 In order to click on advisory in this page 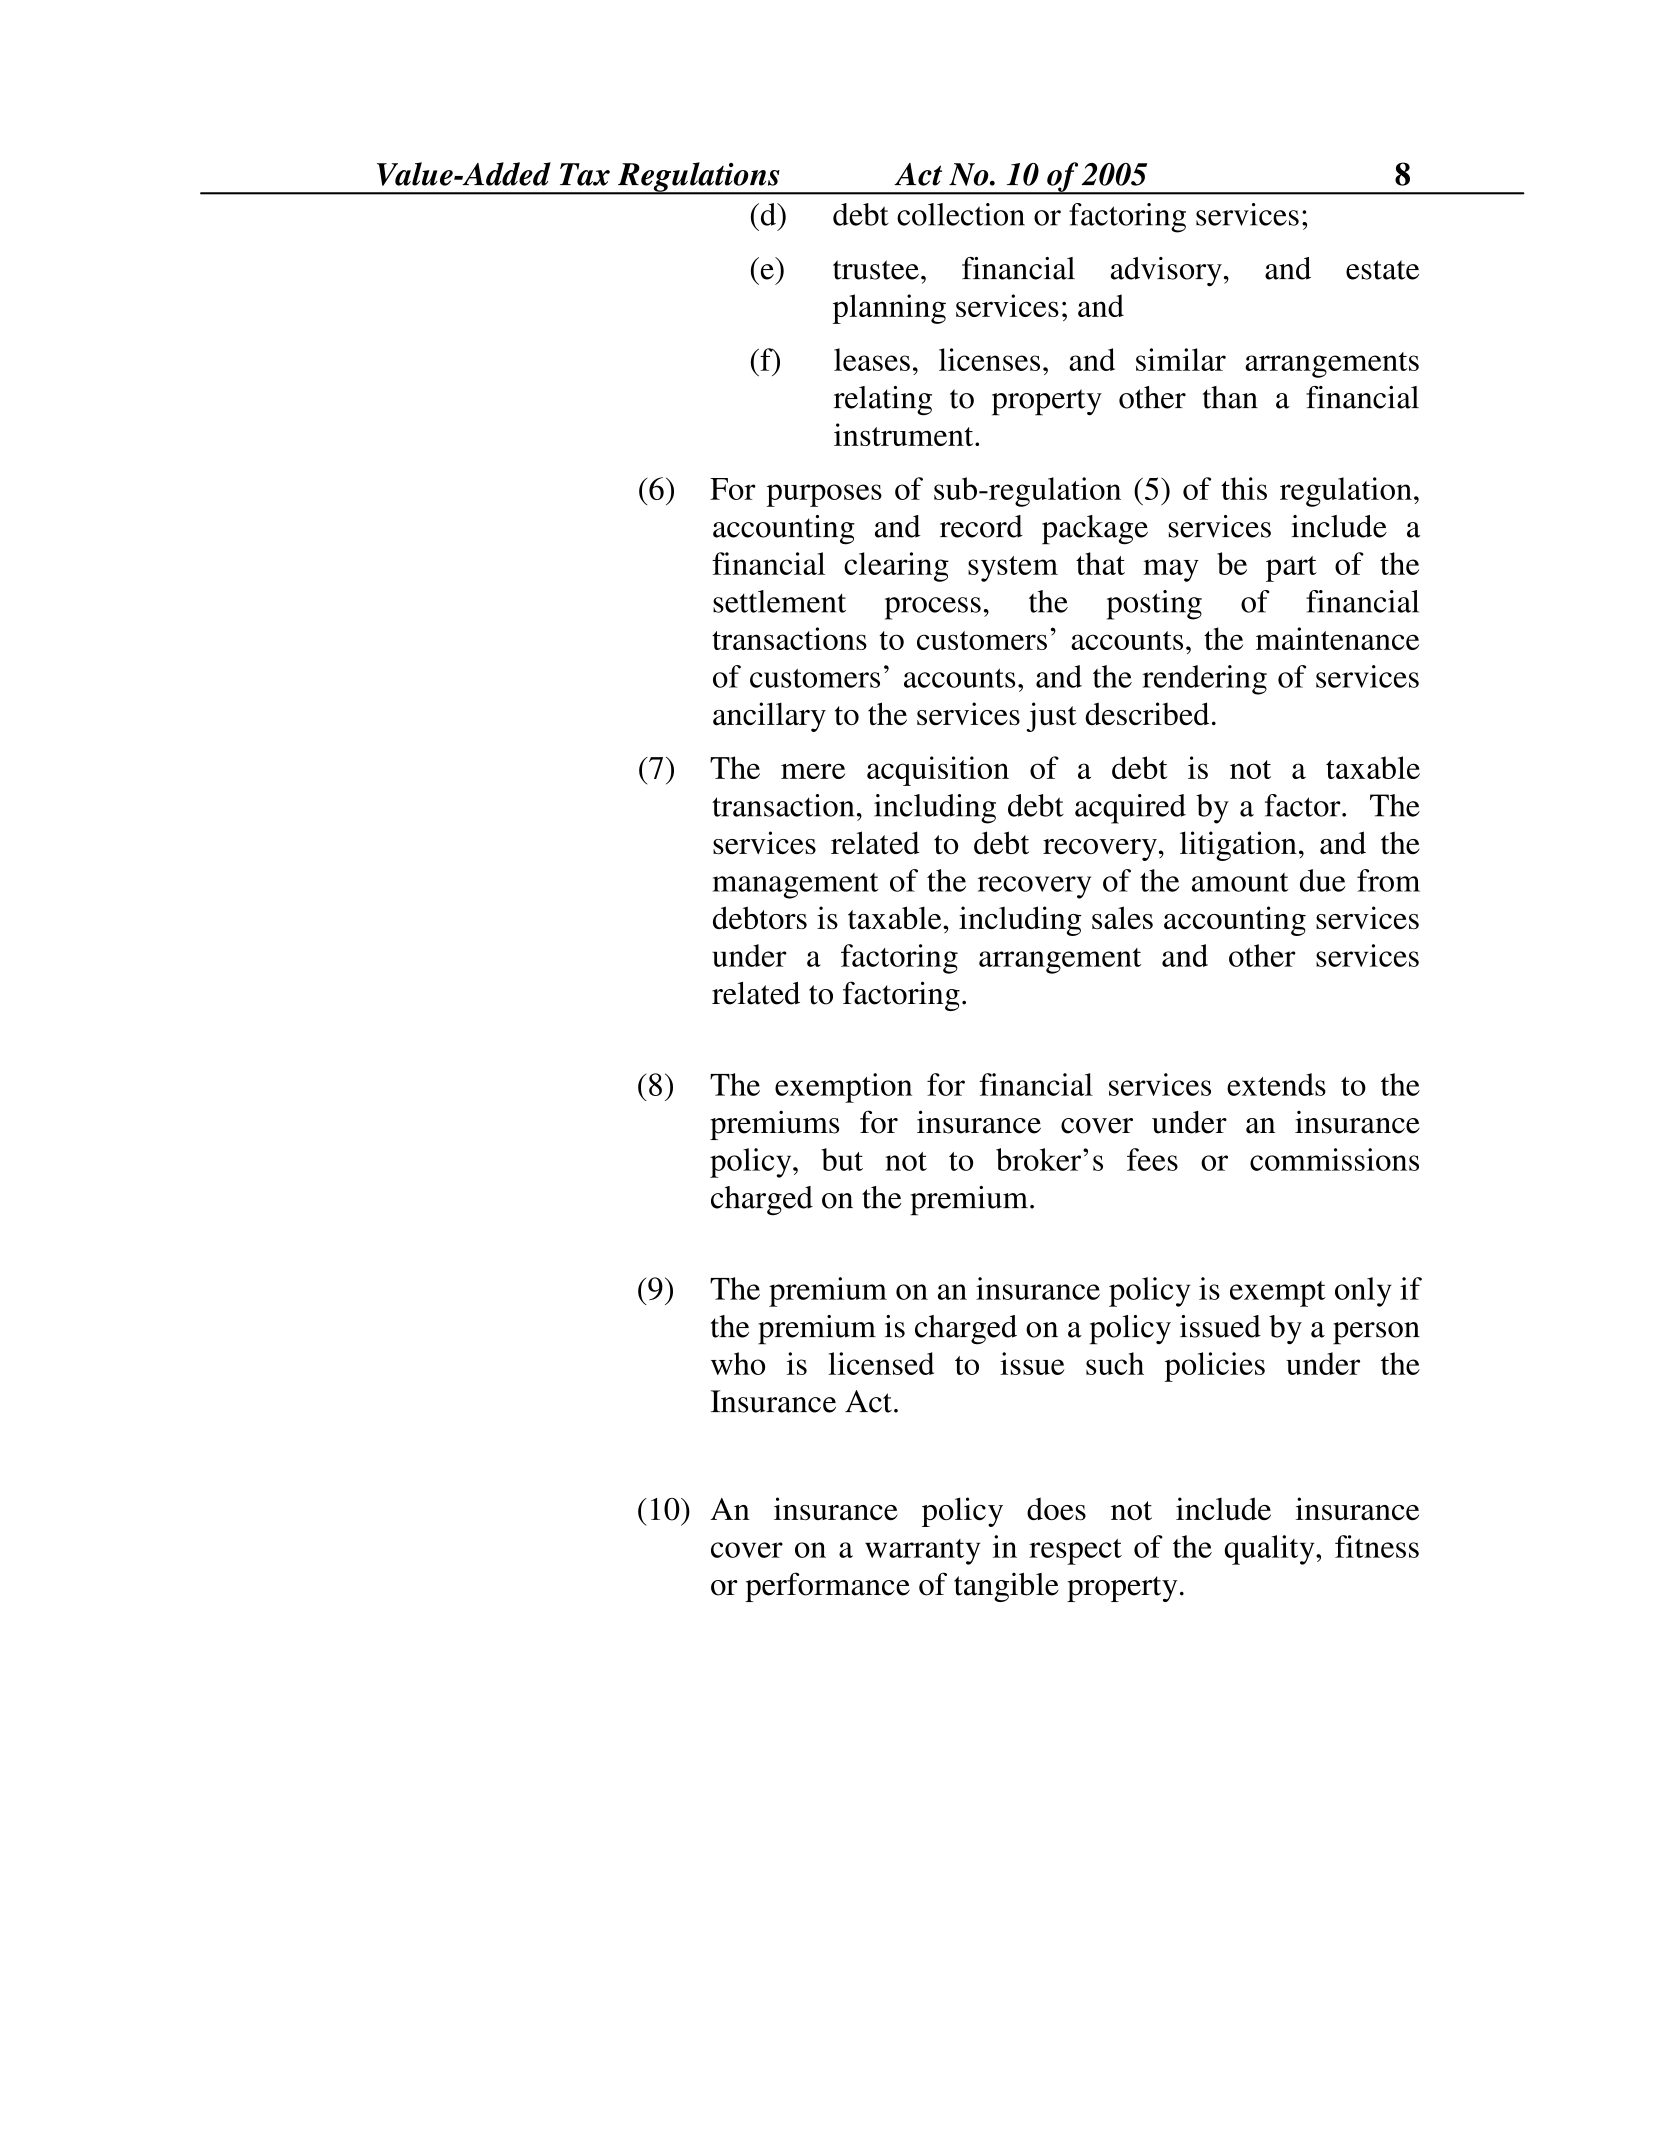, I will do `click(1166, 272)`.
